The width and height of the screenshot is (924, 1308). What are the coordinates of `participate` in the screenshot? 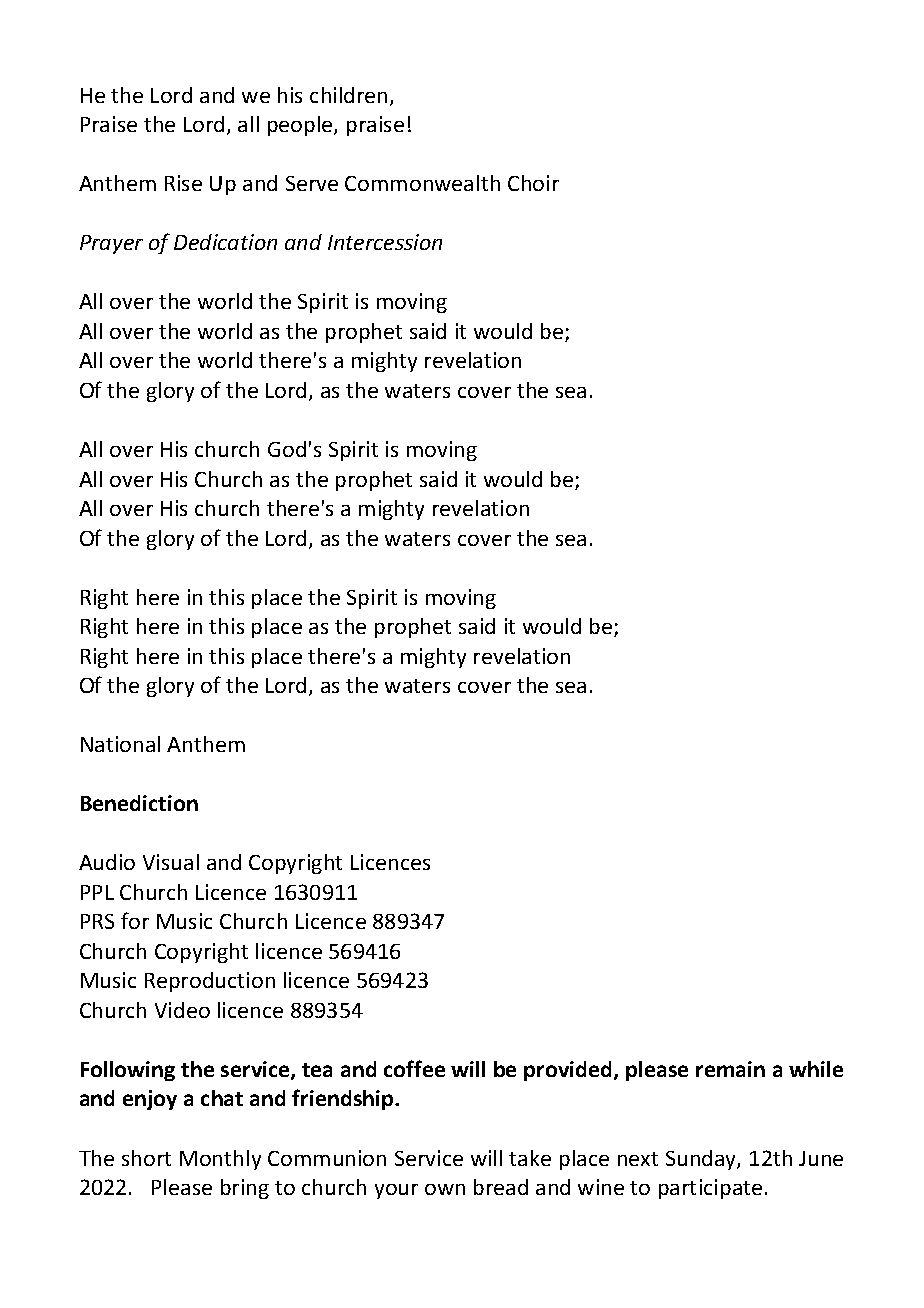 It's located at (710, 1189).
